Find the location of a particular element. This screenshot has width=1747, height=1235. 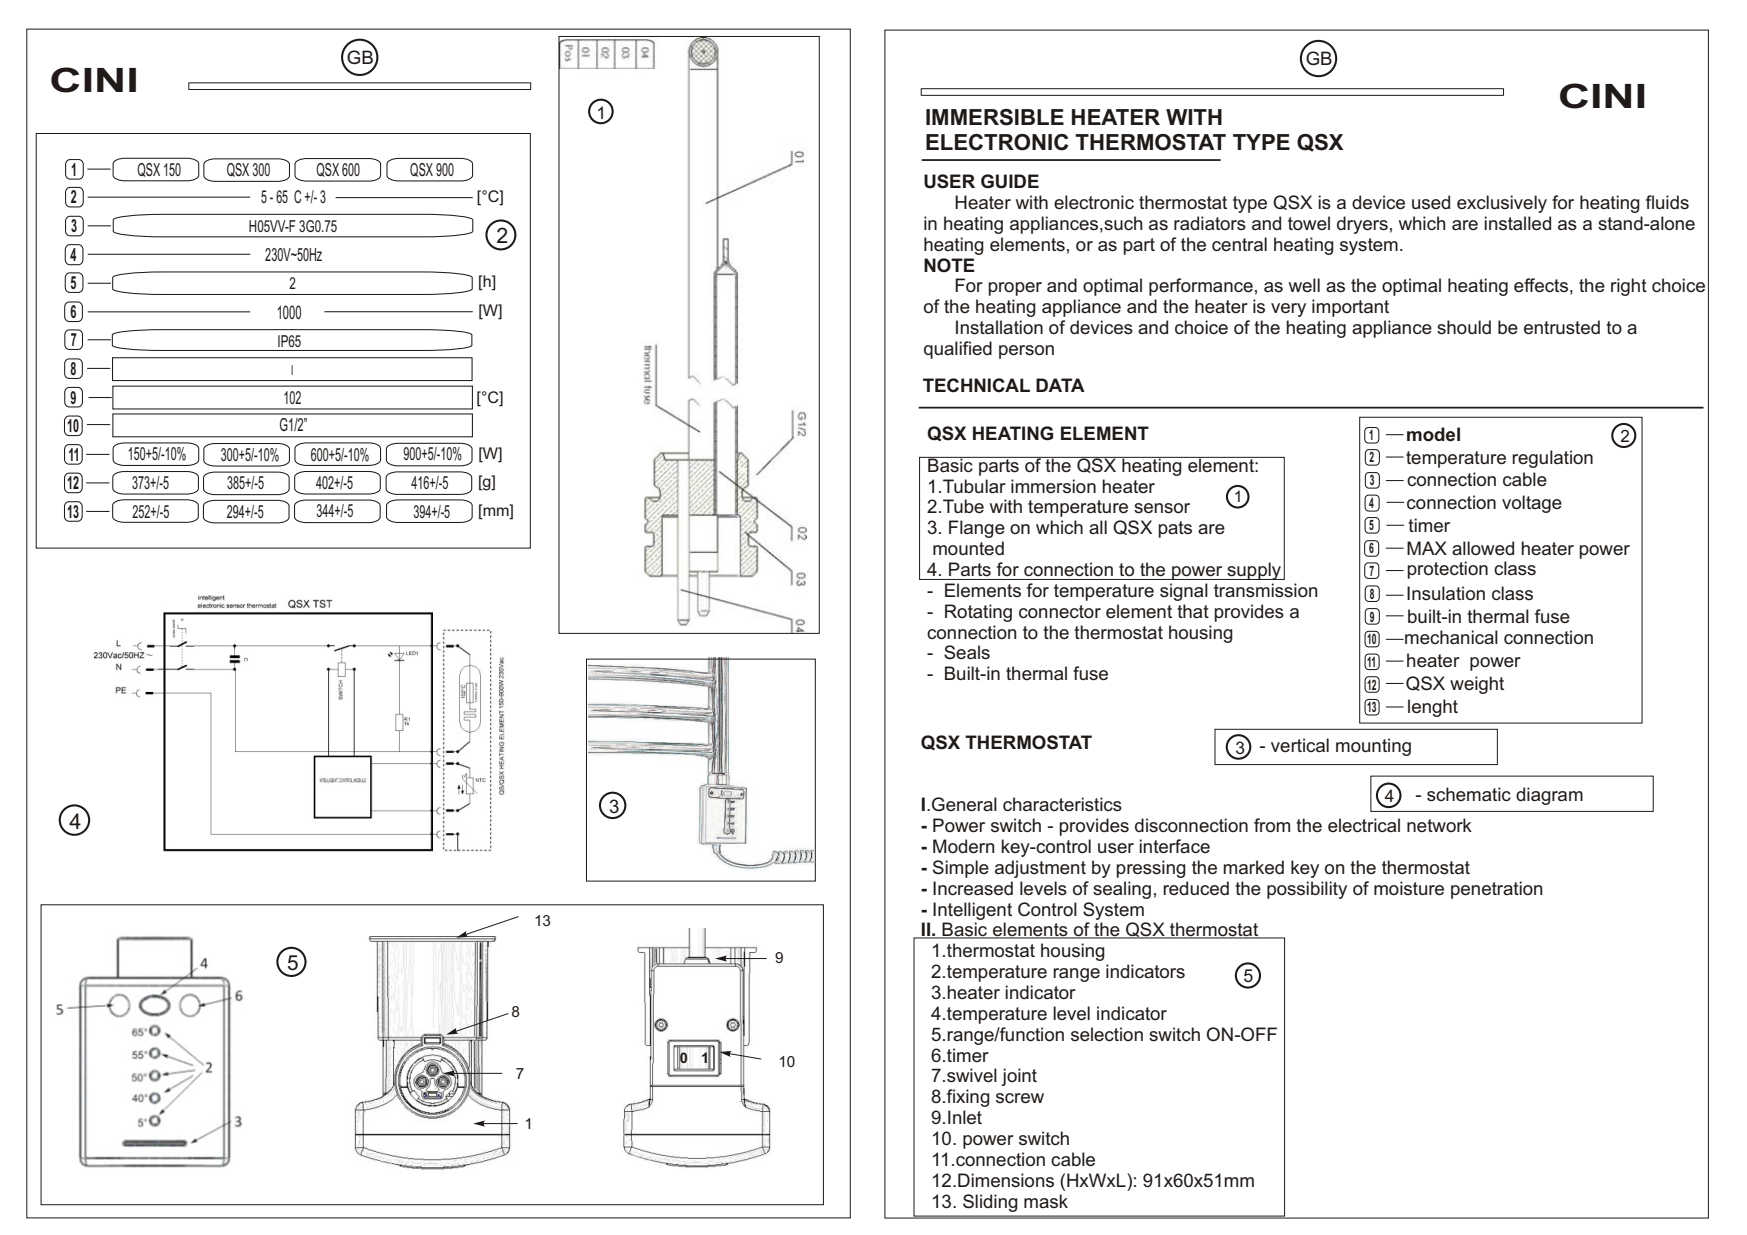

Seals is located at coordinates (967, 652).
